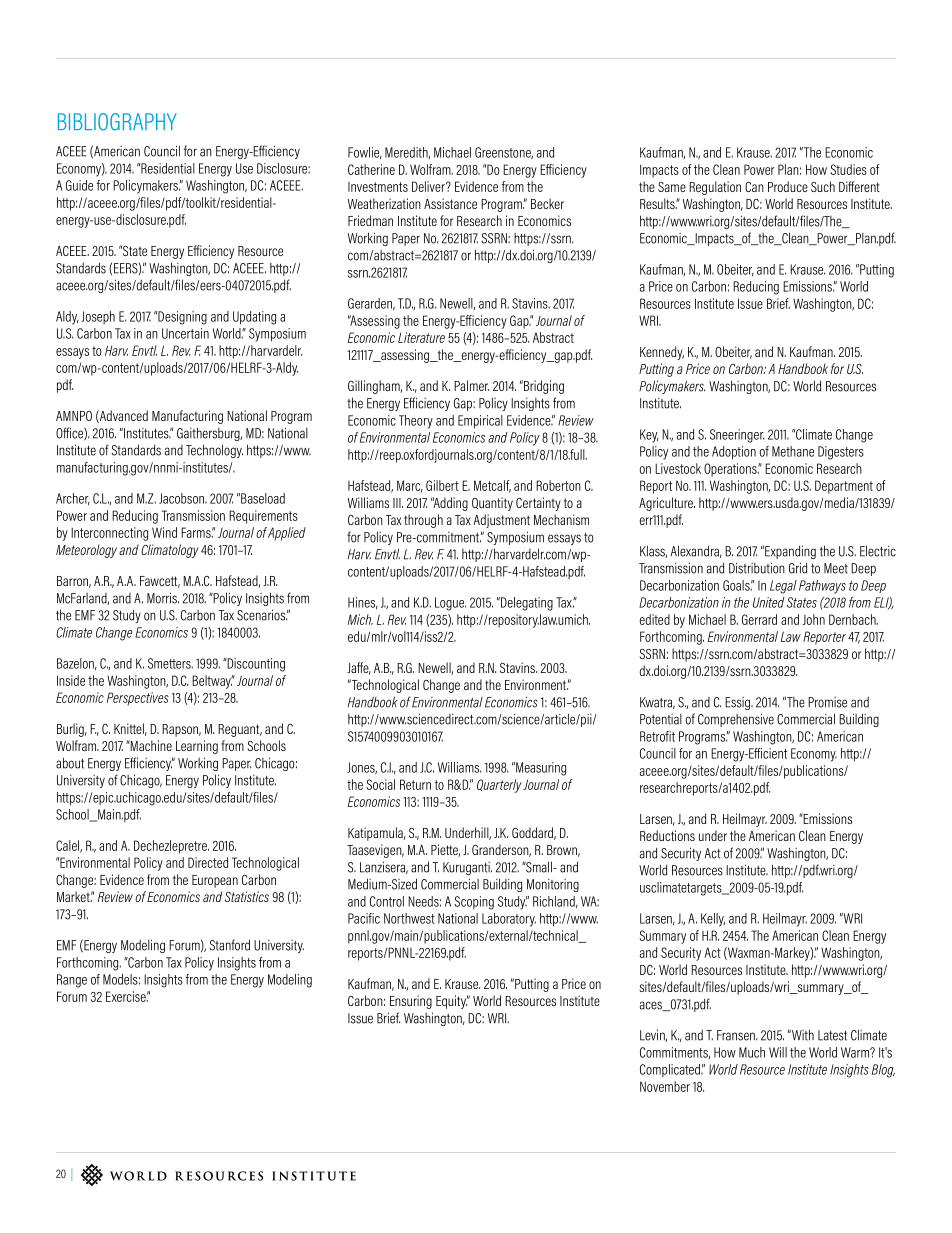 This screenshot has width=952, height=1233. What do you see at coordinates (768, 602) in the screenshot?
I see `United` at bounding box center [768, 602].
